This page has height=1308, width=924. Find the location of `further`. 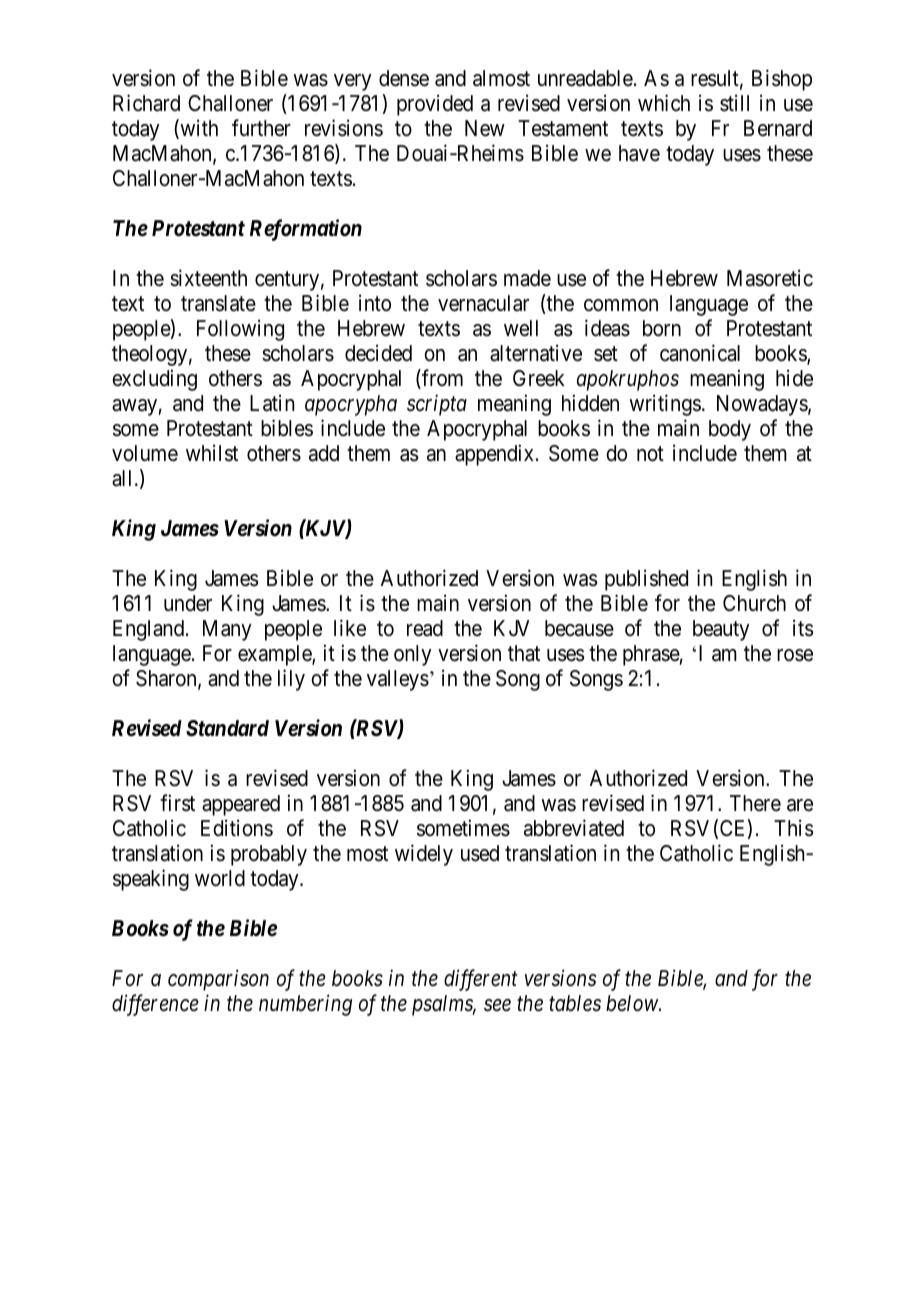

further is located at coordinates (261, 128).
